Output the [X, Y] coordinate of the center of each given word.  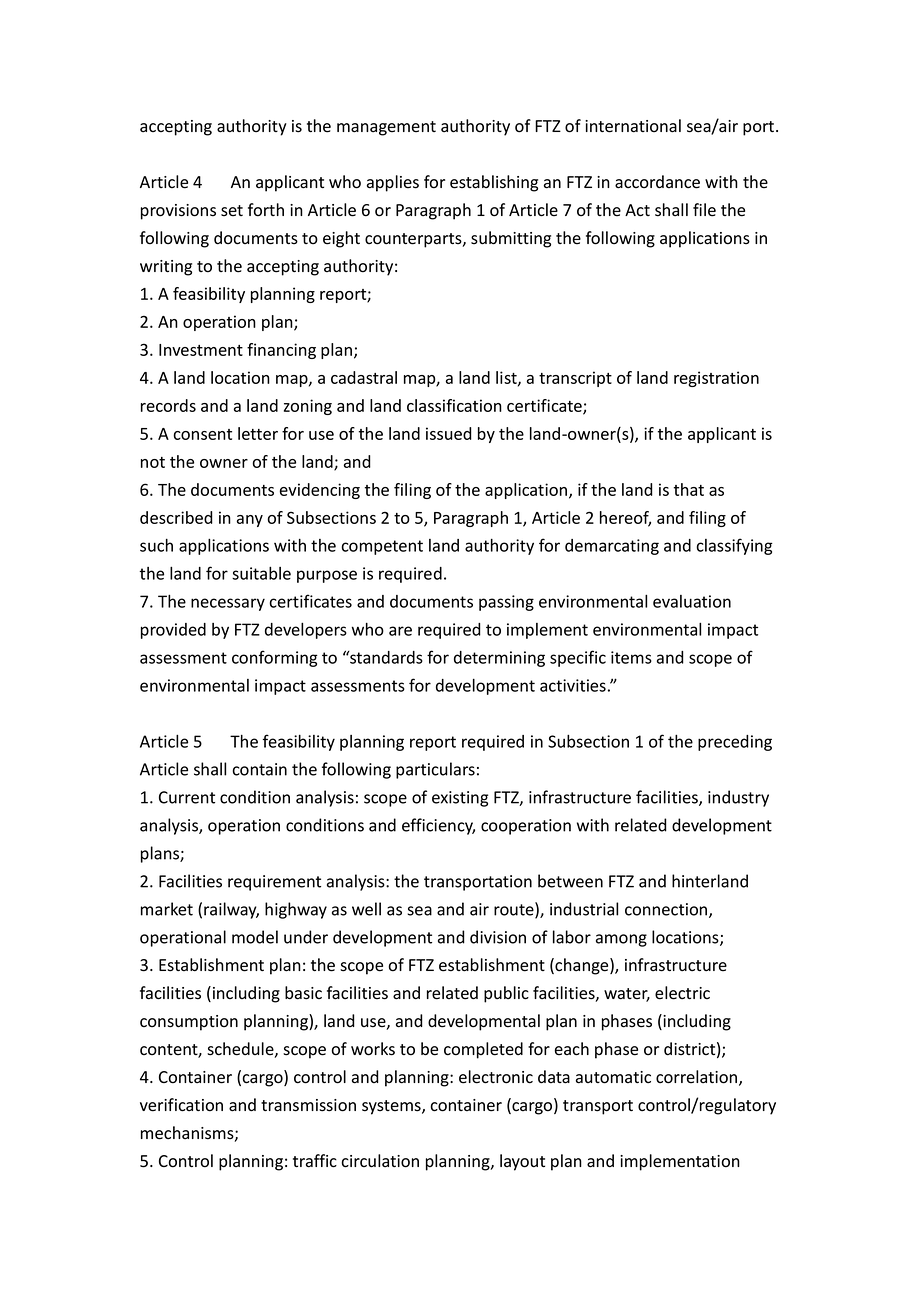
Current [187, 797]
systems [392, 1107]
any [250, 521]
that [689, 489]
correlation [698, 1078]
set [232, 211]
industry [738, 798]
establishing [494, 183]
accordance [657, 182]
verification [181, 1105]
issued [449, 433]
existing [460, 799]
